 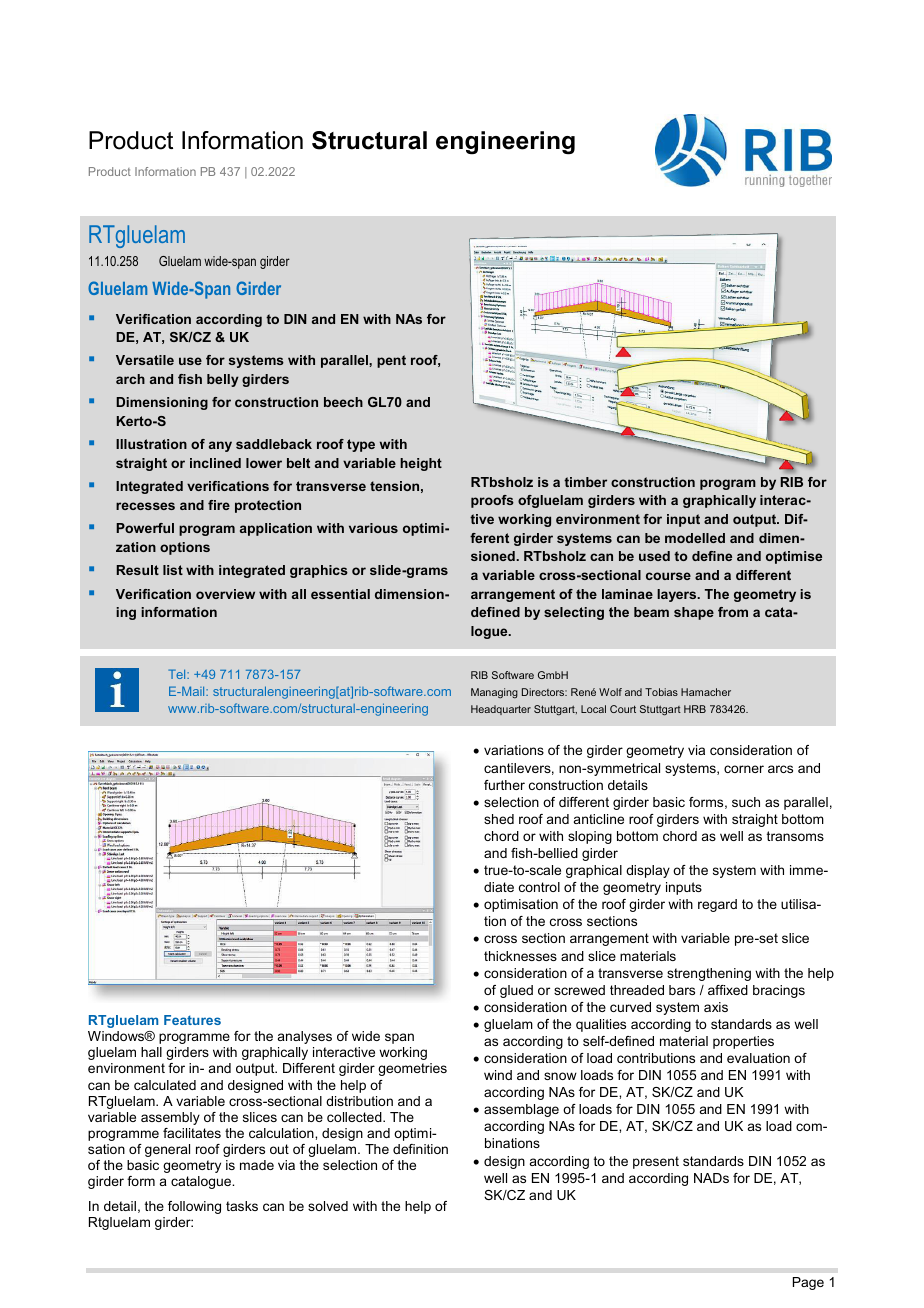 What do you see at coordinates (192, 1020) in the screenshot?
I see `Features` at bounding box center [192, 1020].
